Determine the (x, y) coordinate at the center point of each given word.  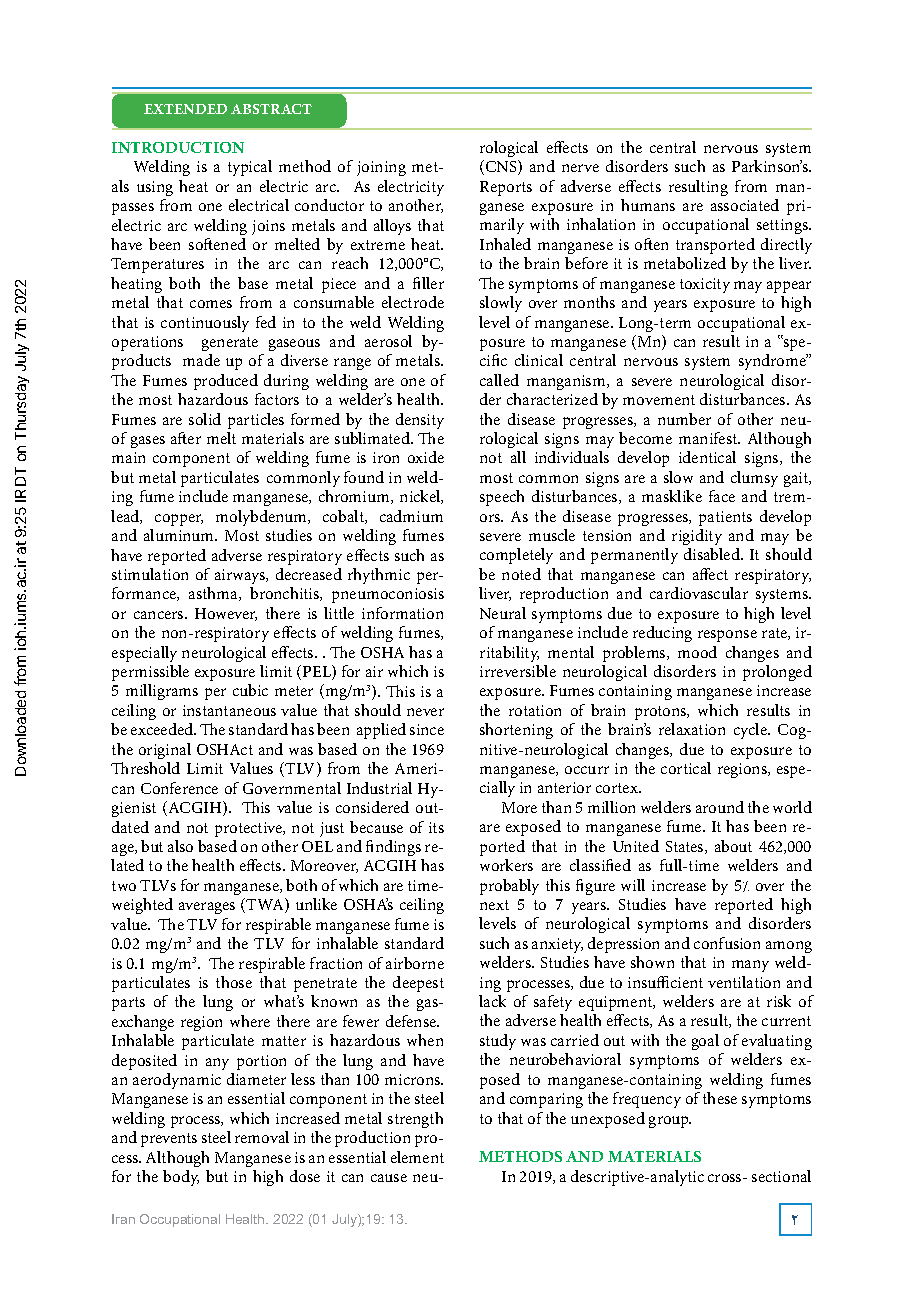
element (417, 1157)
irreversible (518, 671)
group (670, 1122)
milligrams (162, 692)
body (181, 1178)
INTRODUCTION (178, 147)
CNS (502, 167)
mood (697, 652)
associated (745, 205)
